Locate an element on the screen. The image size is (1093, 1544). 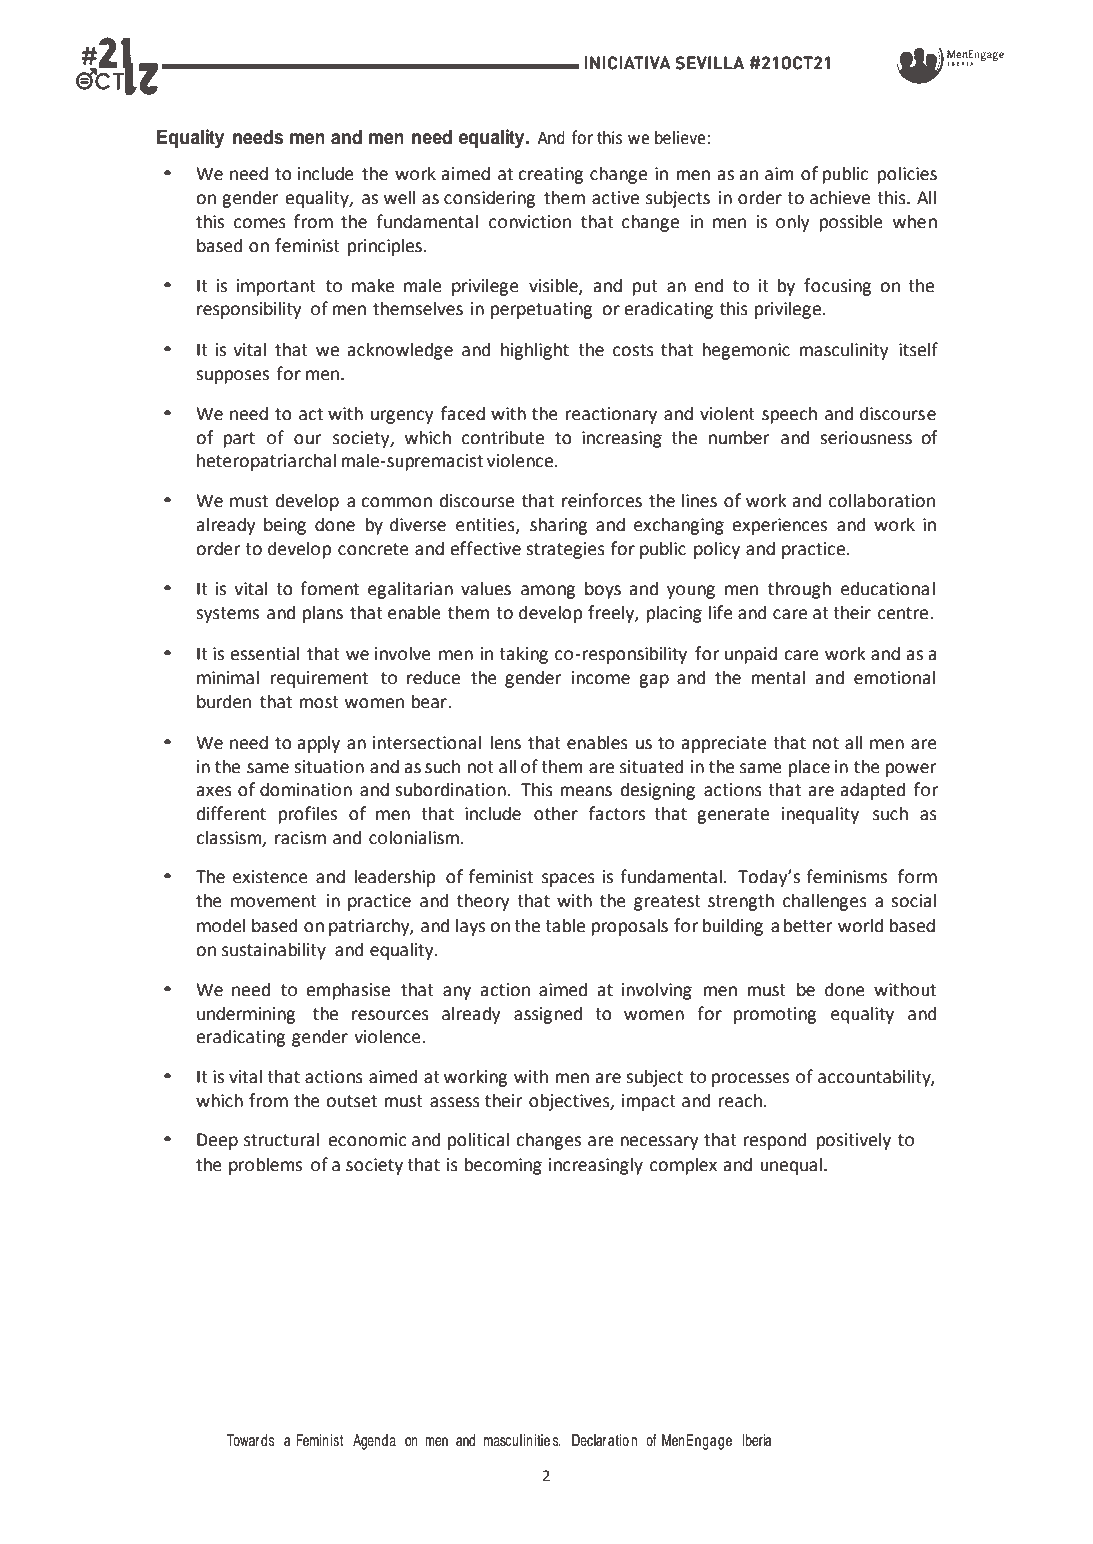
Towards is located at coordinates (250, 1440).
